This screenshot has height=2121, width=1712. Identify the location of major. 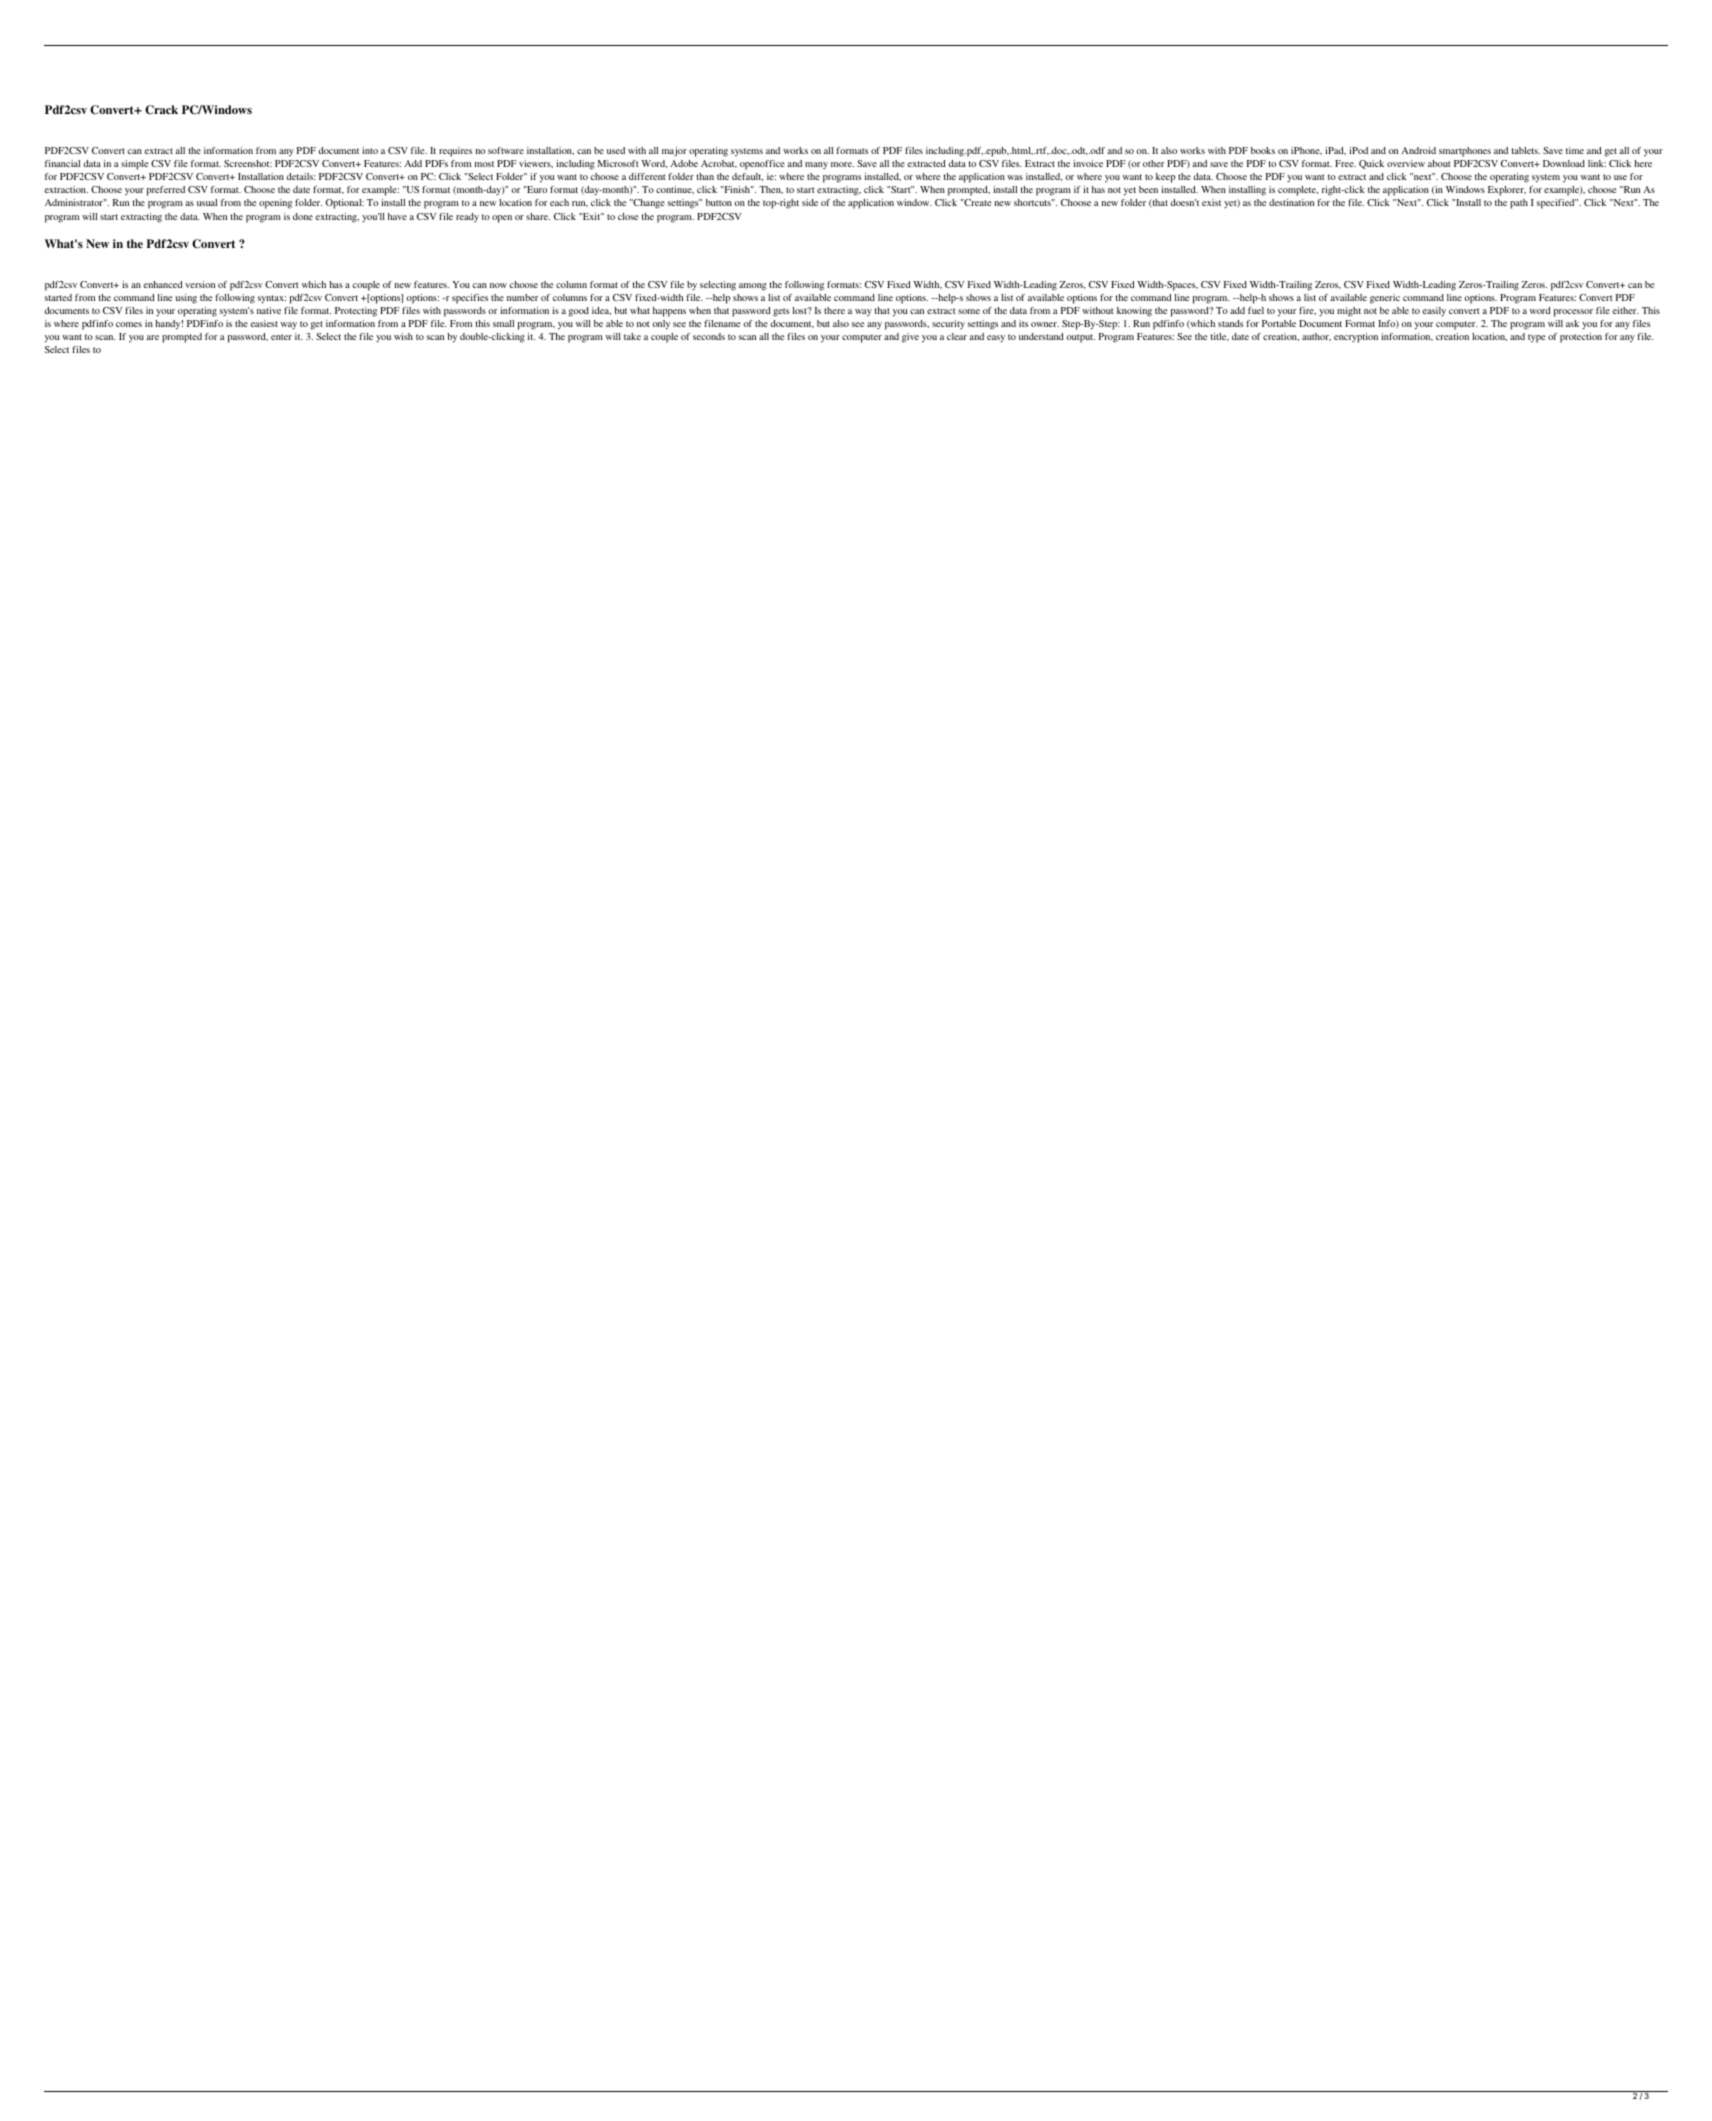
(674, 152).
